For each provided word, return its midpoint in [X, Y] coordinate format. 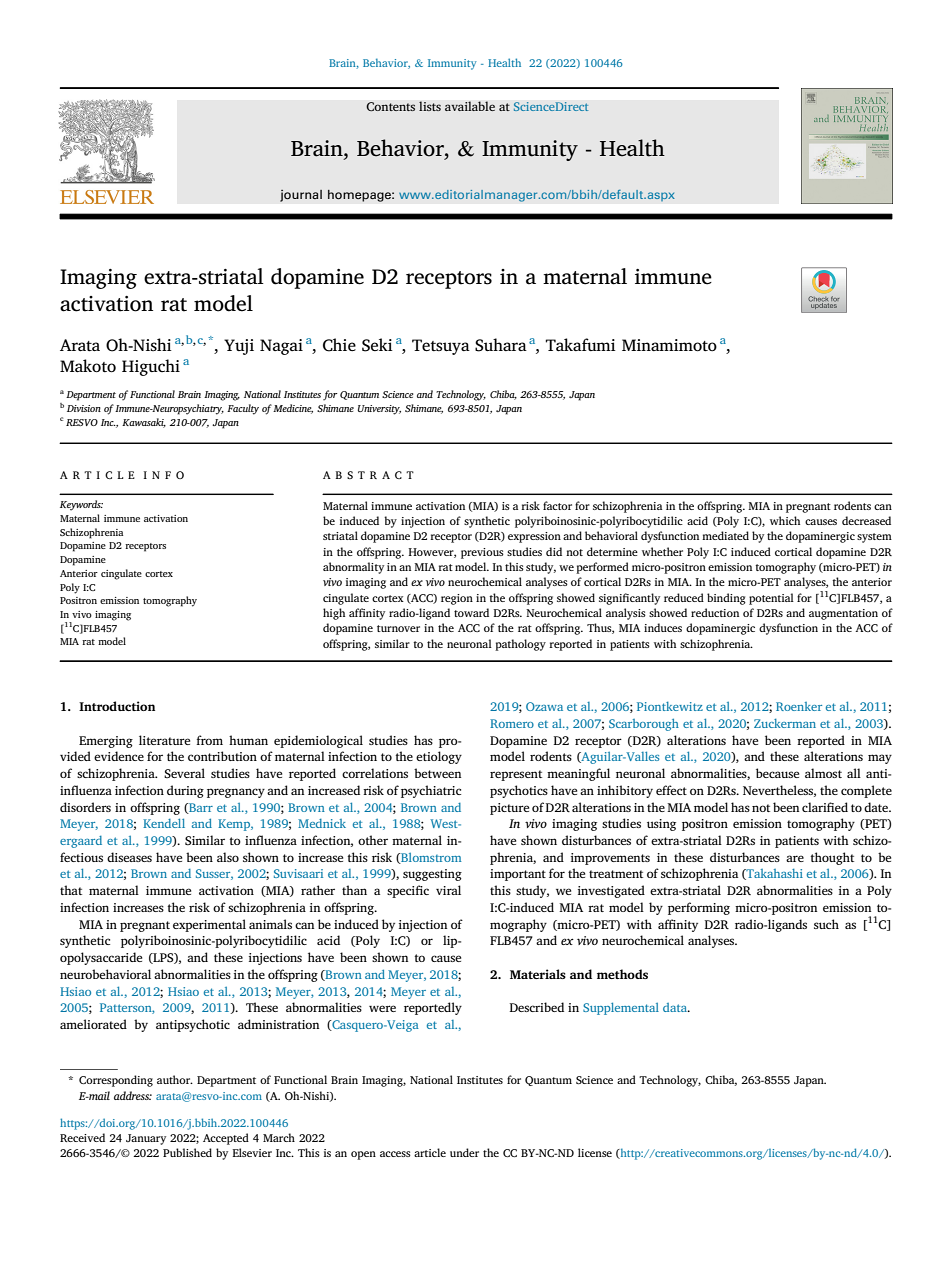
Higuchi [151, 367]
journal [301, 195]
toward [471, 612]
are [795, 858]
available [470, 106]
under [464, 1152]
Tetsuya [441, 347]
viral [448, 890]
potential [771, 599]
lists [430, 106]
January [146, 1139]
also [228, 857]
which [785, 520]
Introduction [117, 706]
